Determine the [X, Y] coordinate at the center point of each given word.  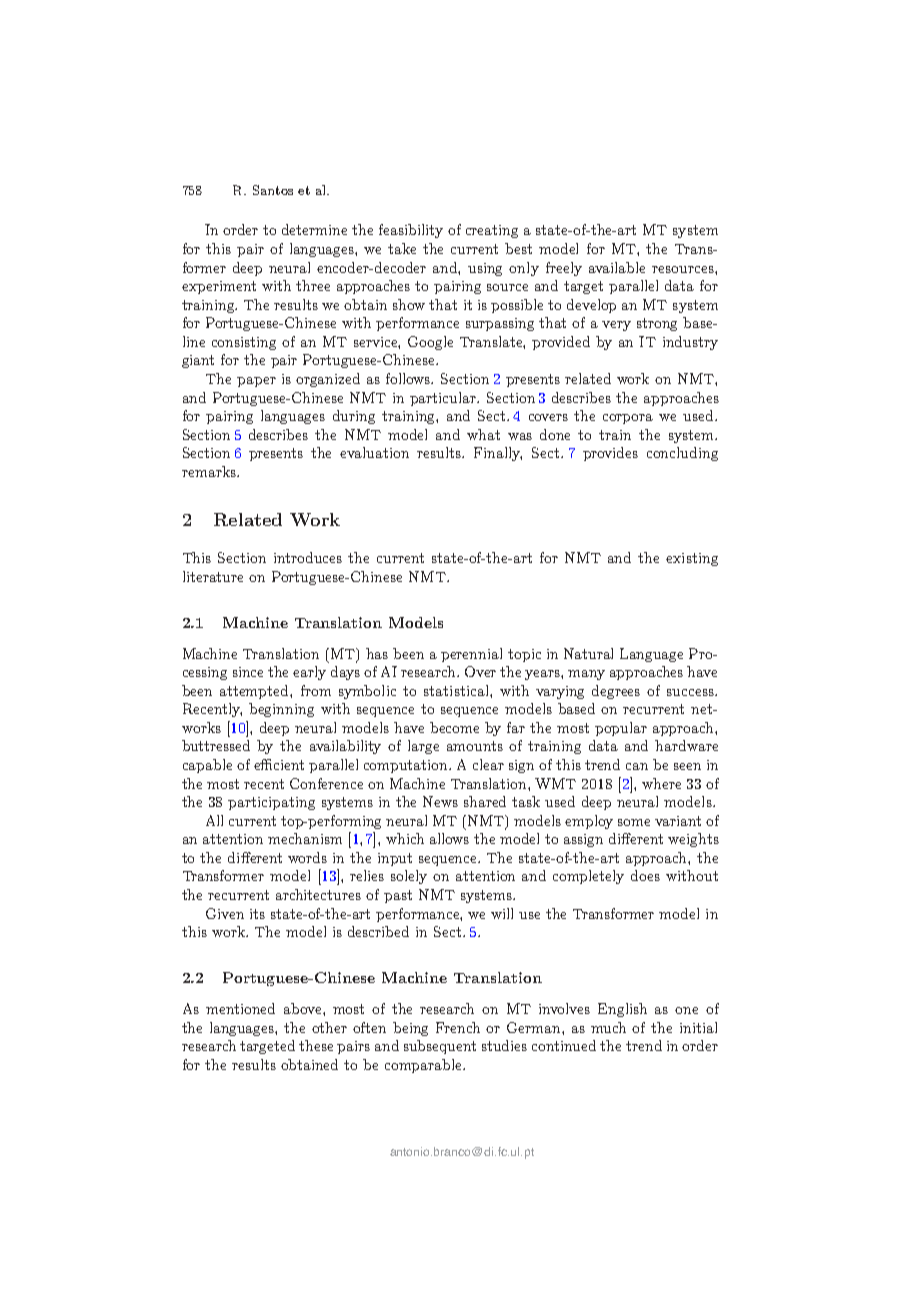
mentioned [240, 1008]
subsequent [440, 1047]
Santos [273, 190]
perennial [471, 655]
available [617, 267]
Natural [588, 653]
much [608, 1027]
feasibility [411, 231]
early [309, 673]
